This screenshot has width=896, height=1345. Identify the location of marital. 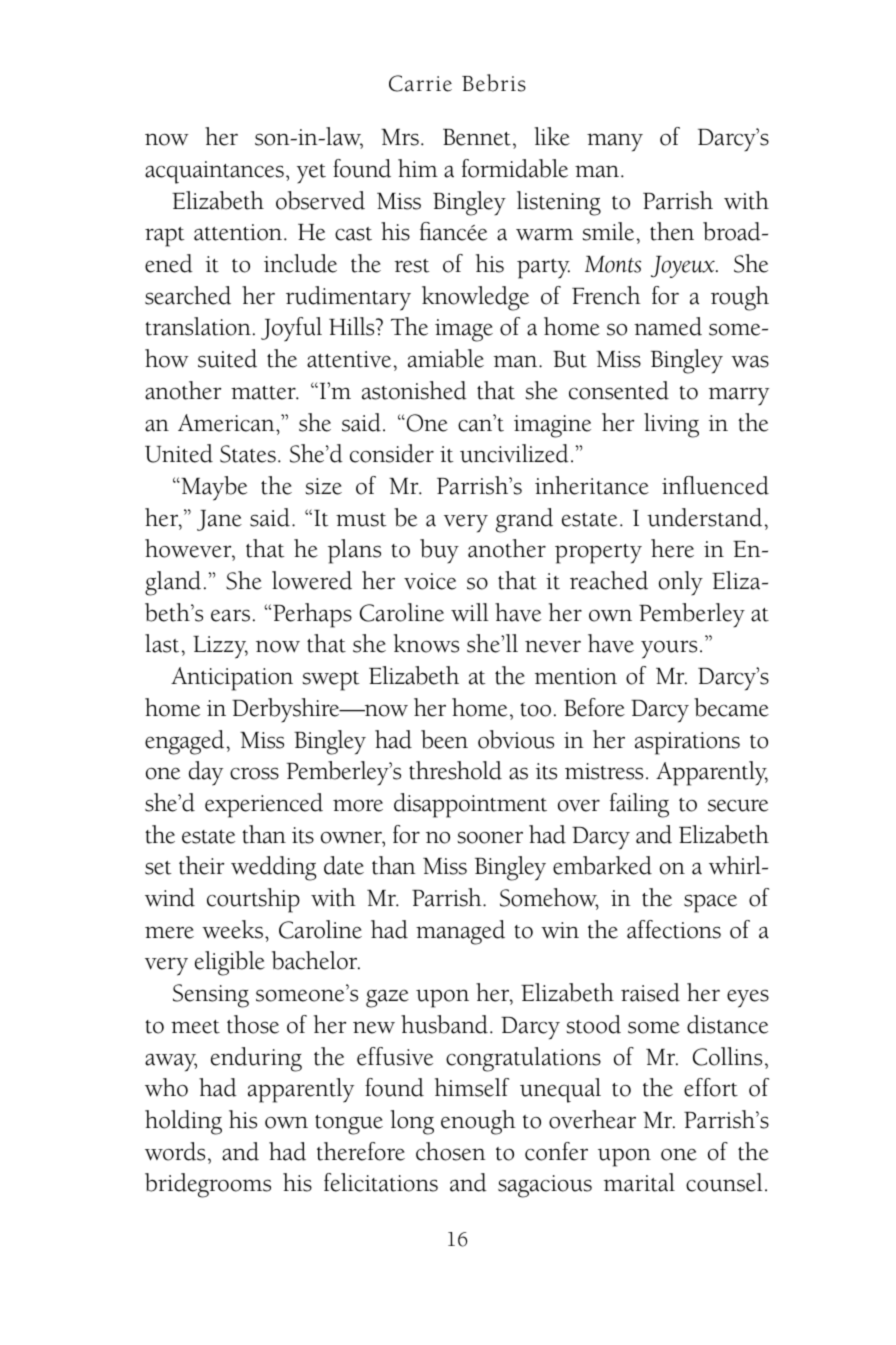
(639, 1182).
